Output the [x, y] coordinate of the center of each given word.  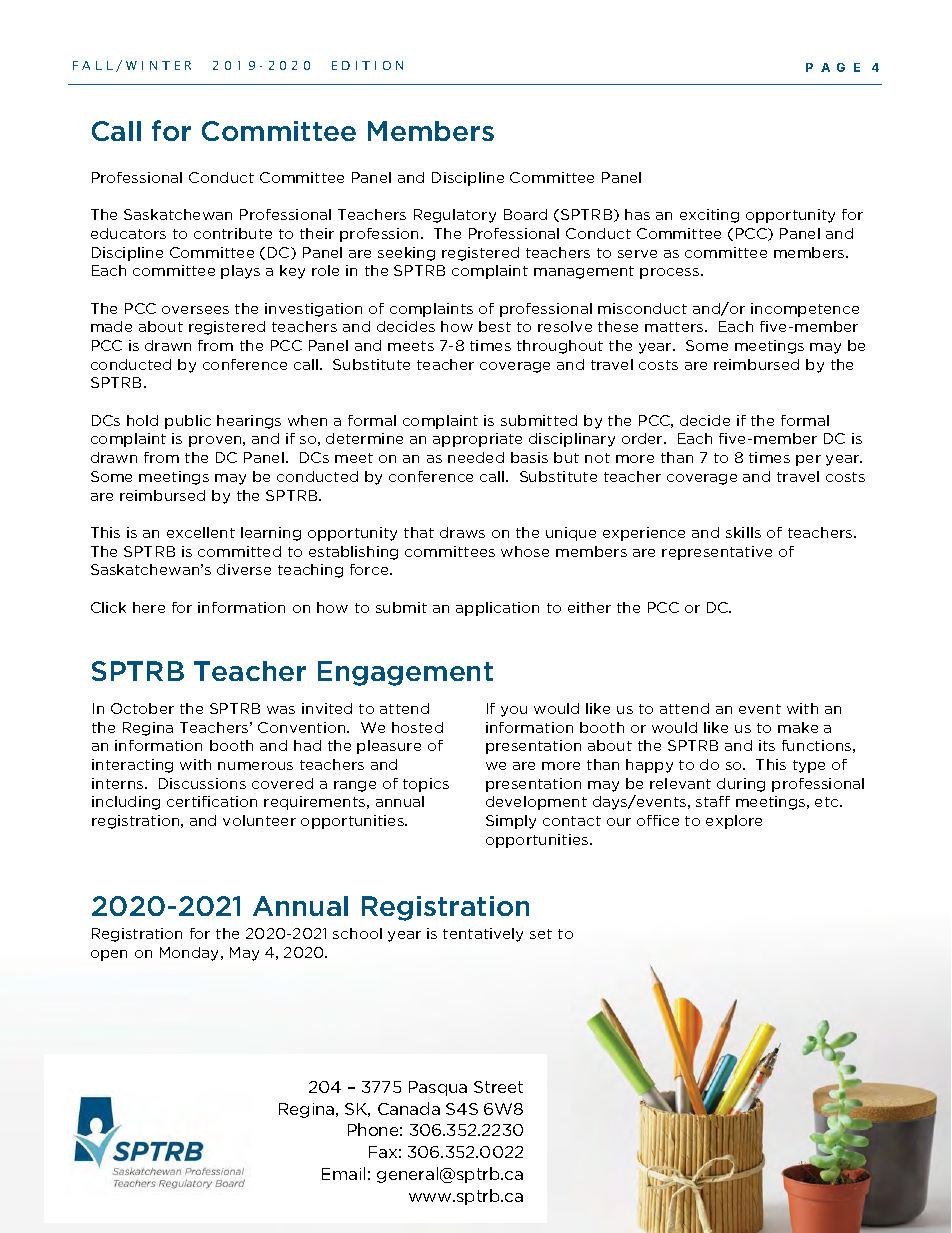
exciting [709, 216]
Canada [409, 1108]
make [798, 727]
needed [476, 457]
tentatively [483, 935]
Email [343, 1173]
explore [734, 822]
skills [743, 532]
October [142, 708]
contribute [233, 233]
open [109, 955]
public [188, 422]
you [514, 711]
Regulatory [455, 216]
